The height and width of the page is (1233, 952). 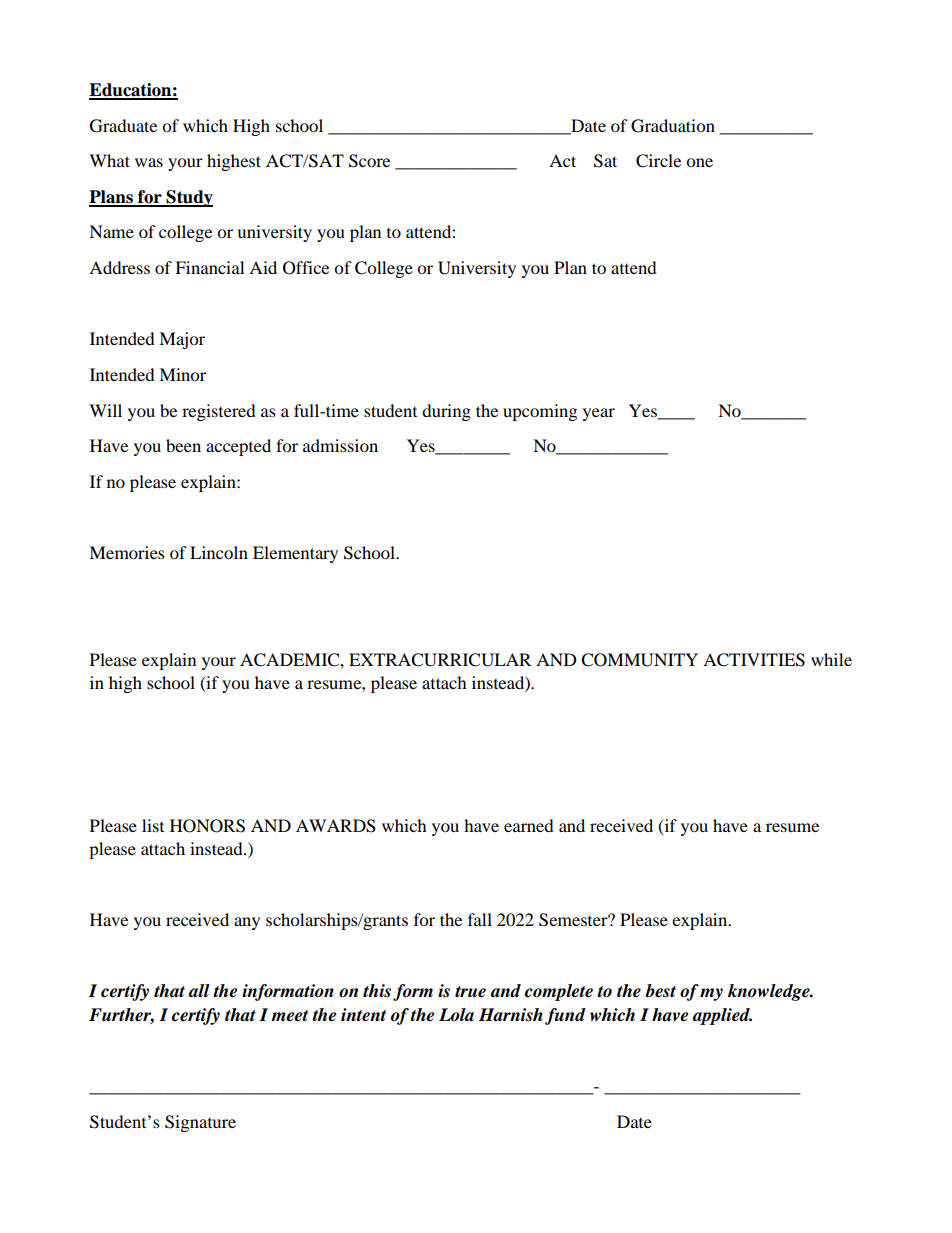 What do you see at coordinates (699, 162) in the page?
I see `one` at bounding box center [699, 162].
